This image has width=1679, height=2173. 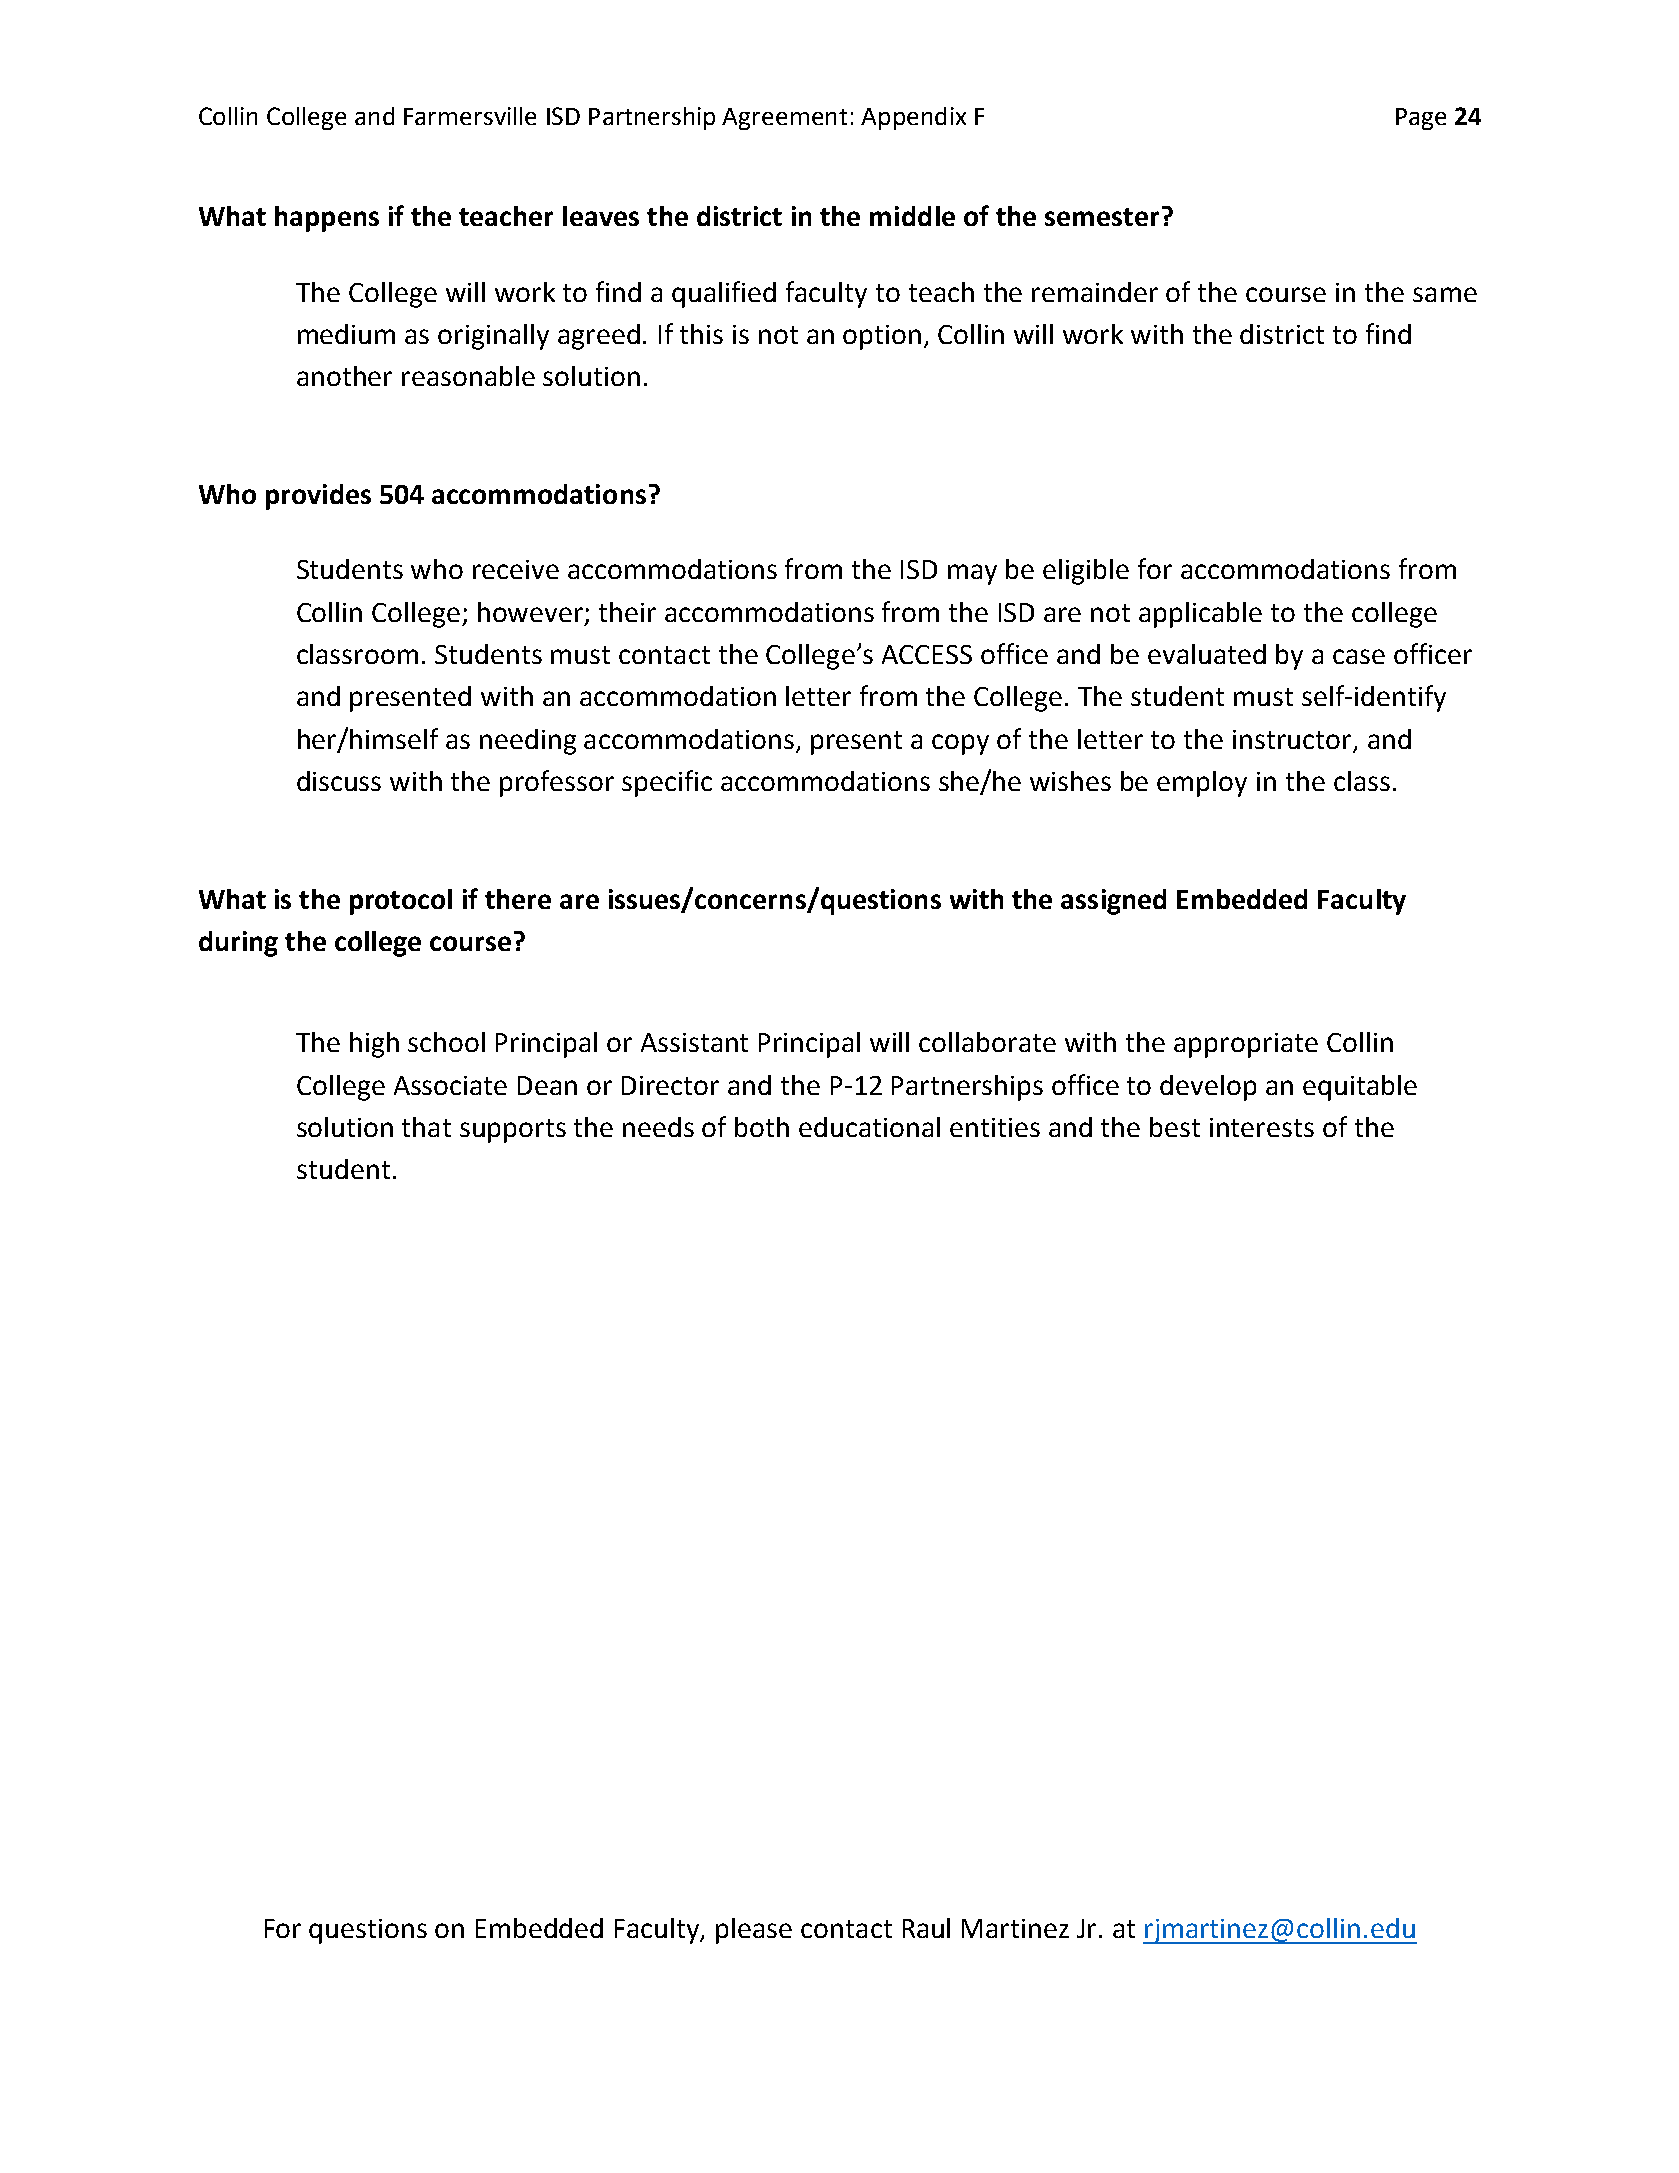 What do you see at coordinates (327, 219) in the image?
I see `happens` at bounding box center [327, 219].
